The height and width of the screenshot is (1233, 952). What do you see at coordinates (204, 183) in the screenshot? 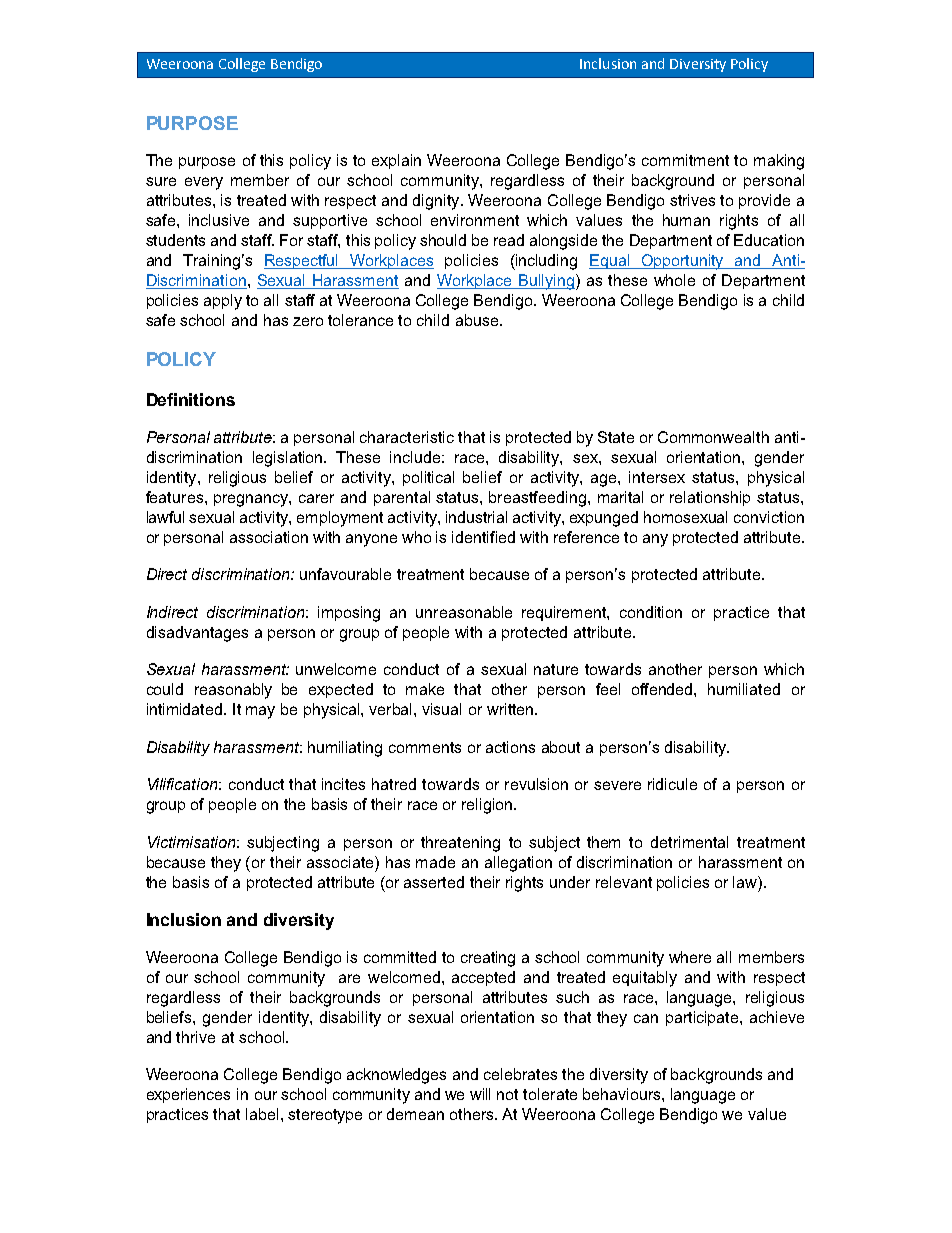
I see `every` at bounding box center [204, 183].
